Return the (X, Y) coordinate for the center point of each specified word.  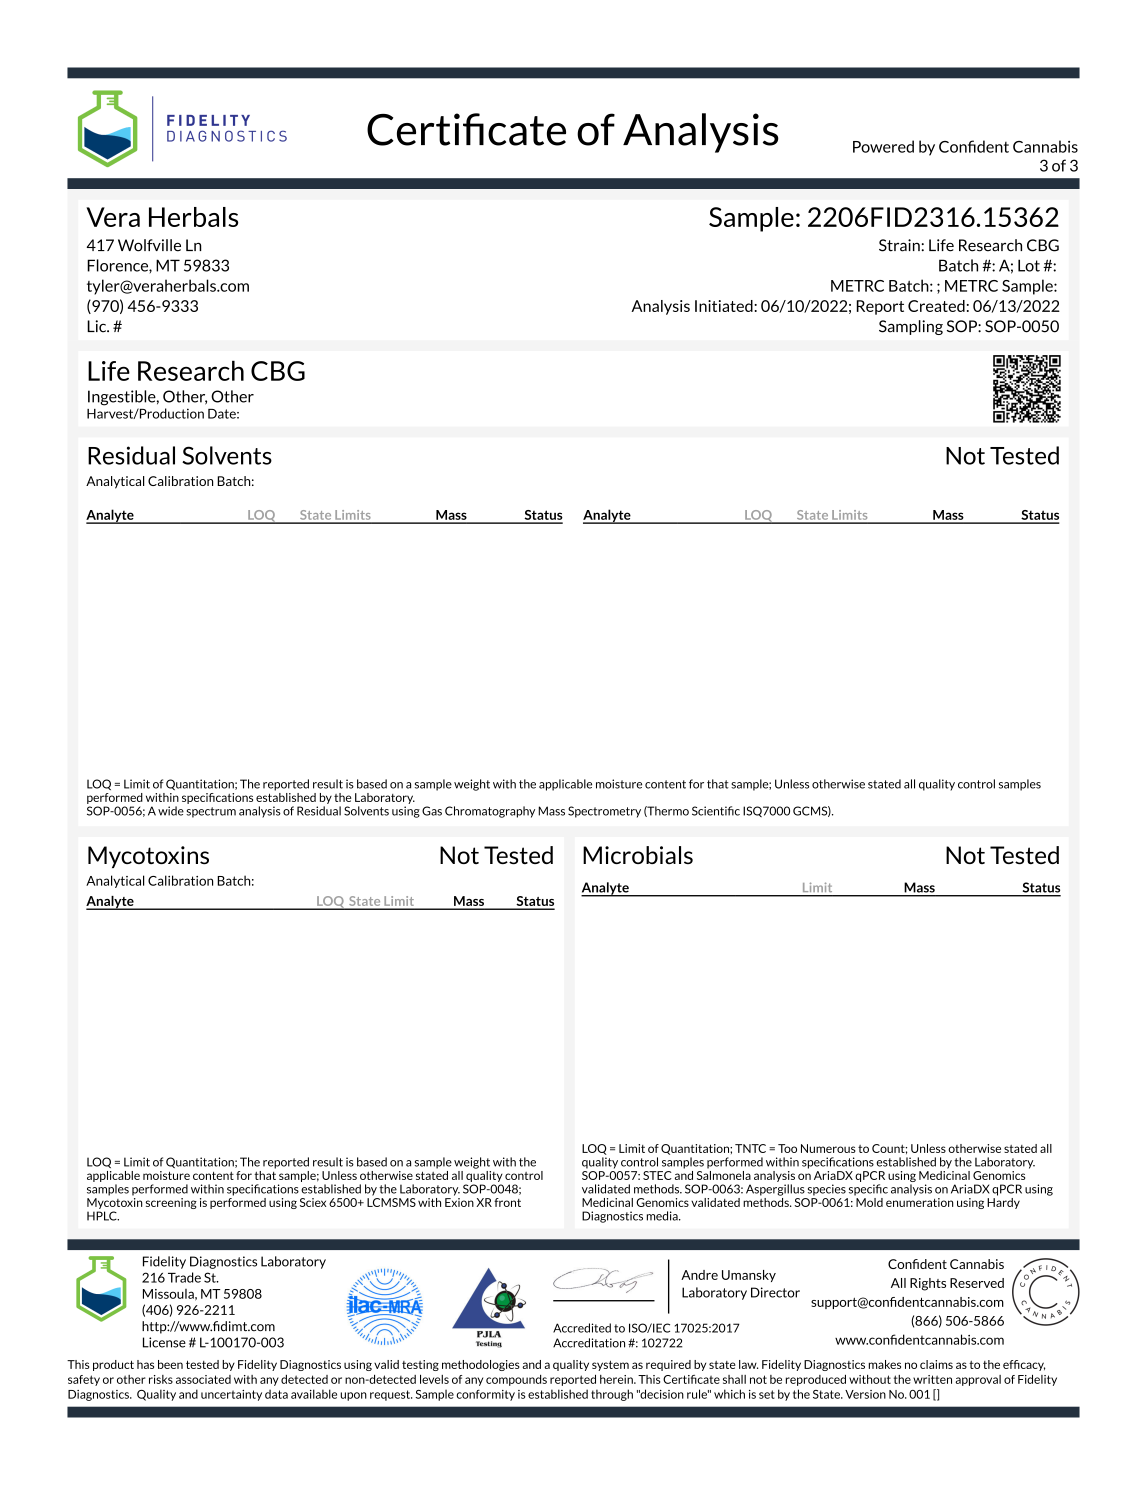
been (170, 1364)
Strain (900, 245)
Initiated (725, 306)
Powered (883, 146)
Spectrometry (604, 812)
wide (171, 811)
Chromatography (490, 812)
